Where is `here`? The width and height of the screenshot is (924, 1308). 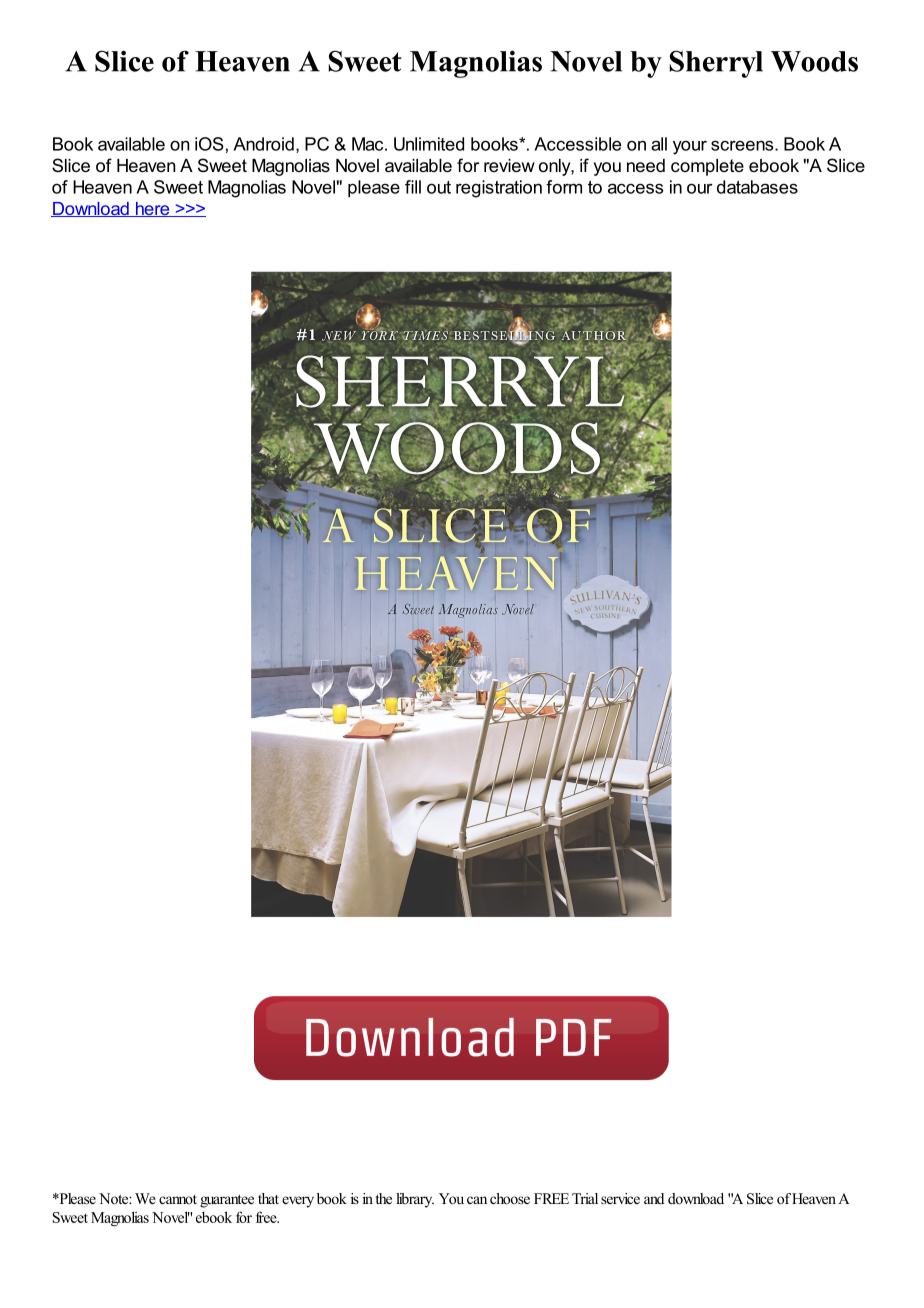
here is located at coordinates (152, 209).
